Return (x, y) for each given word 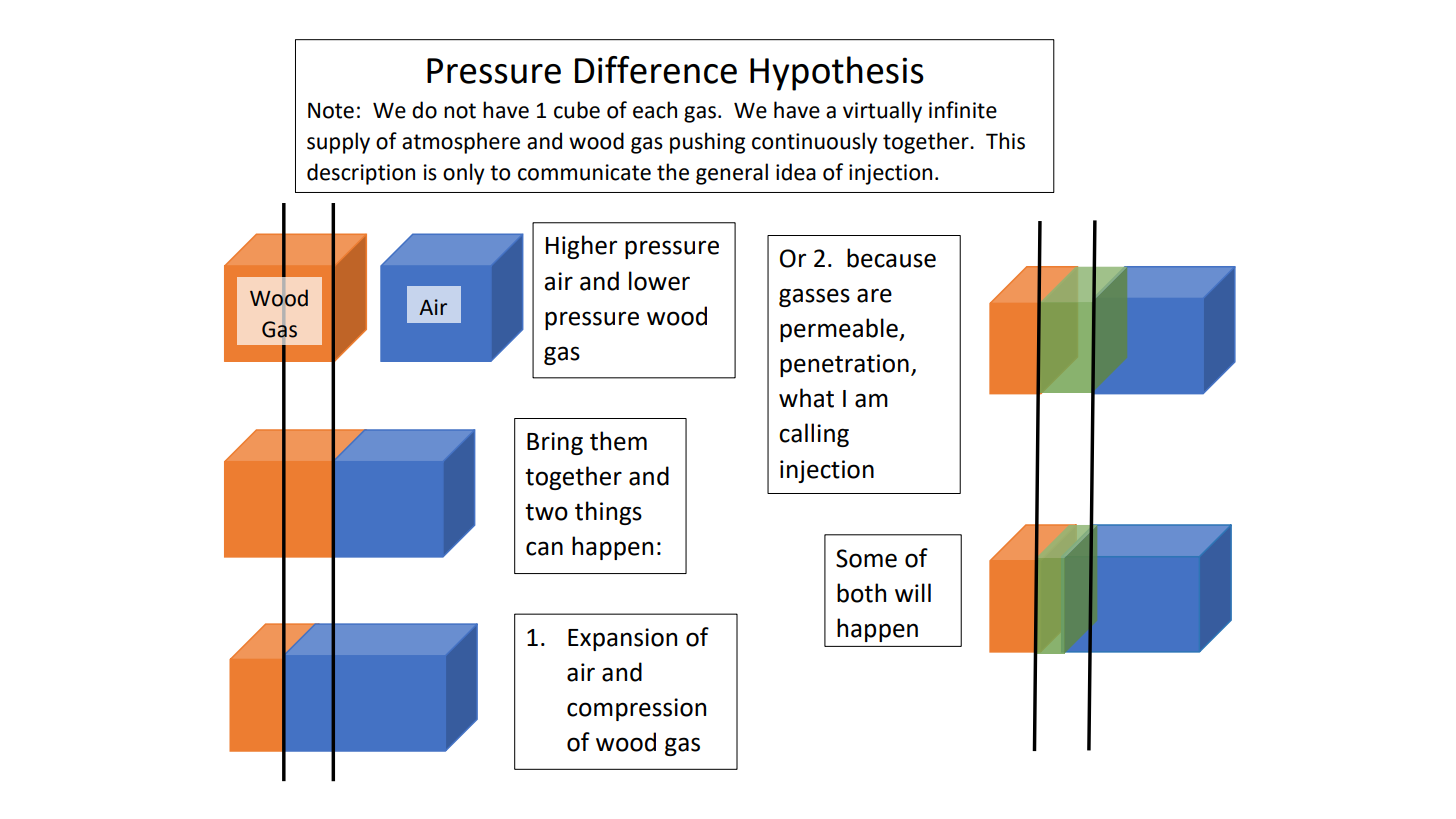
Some (866, 558)
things (608, 513)
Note (331, 110)
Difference (656, 70)
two (546, 512)
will (913, 592)
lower (659, 281)
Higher (581, 247)
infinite (963, 110)
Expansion (622, 639)
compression (636, 709)
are (874, 295)
